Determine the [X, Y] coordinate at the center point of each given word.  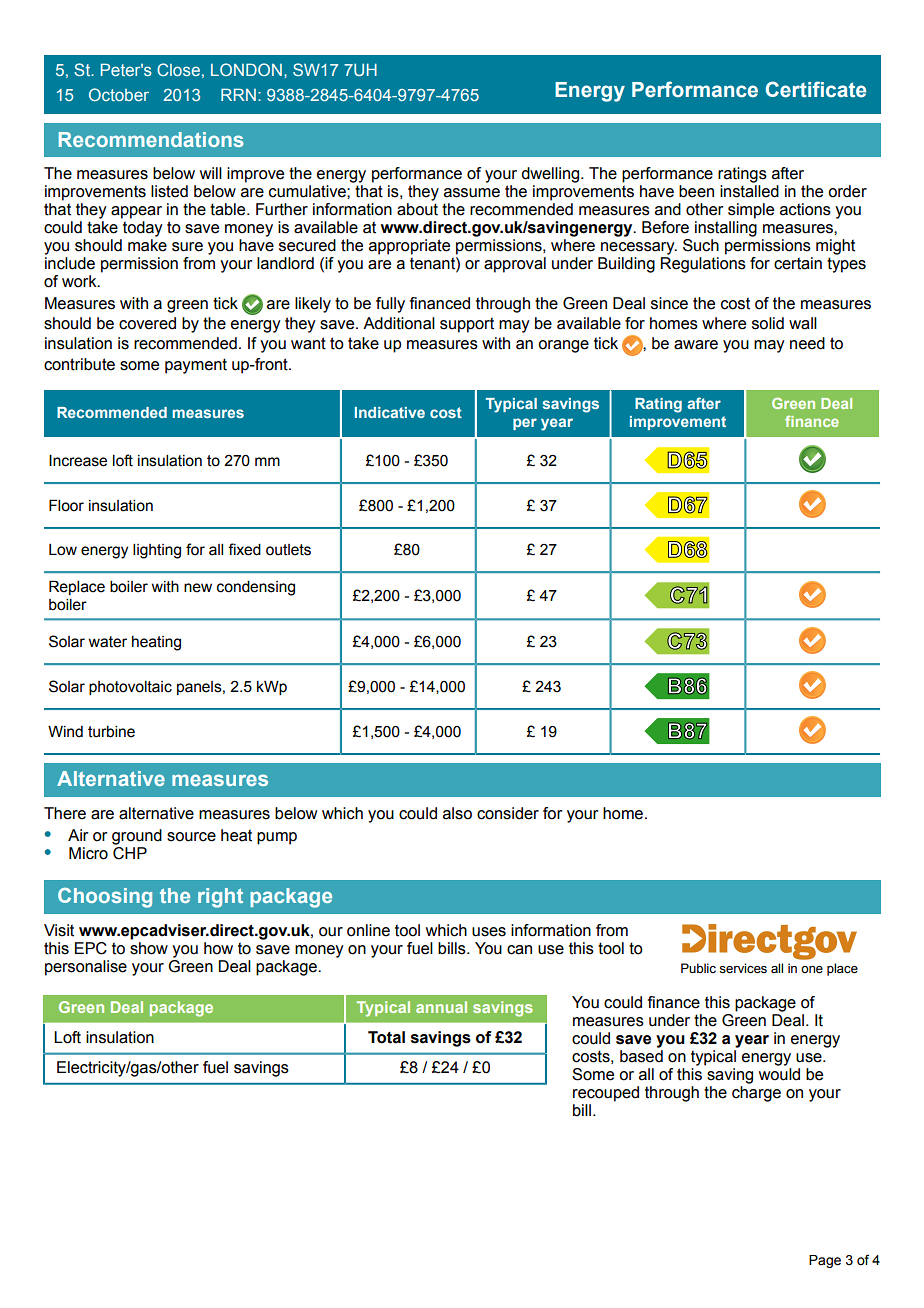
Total [386, 1037]
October [119, 94]
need [807, 343]
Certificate [816, 89]
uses [489, 932]
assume [472, 193]
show [149, 947]
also [457, 813]
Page [825, 1261]
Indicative [390, 412]
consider [508, 813]
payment [196, 366]
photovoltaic [130, 688]
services [743, 968]
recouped [606, 1094]
